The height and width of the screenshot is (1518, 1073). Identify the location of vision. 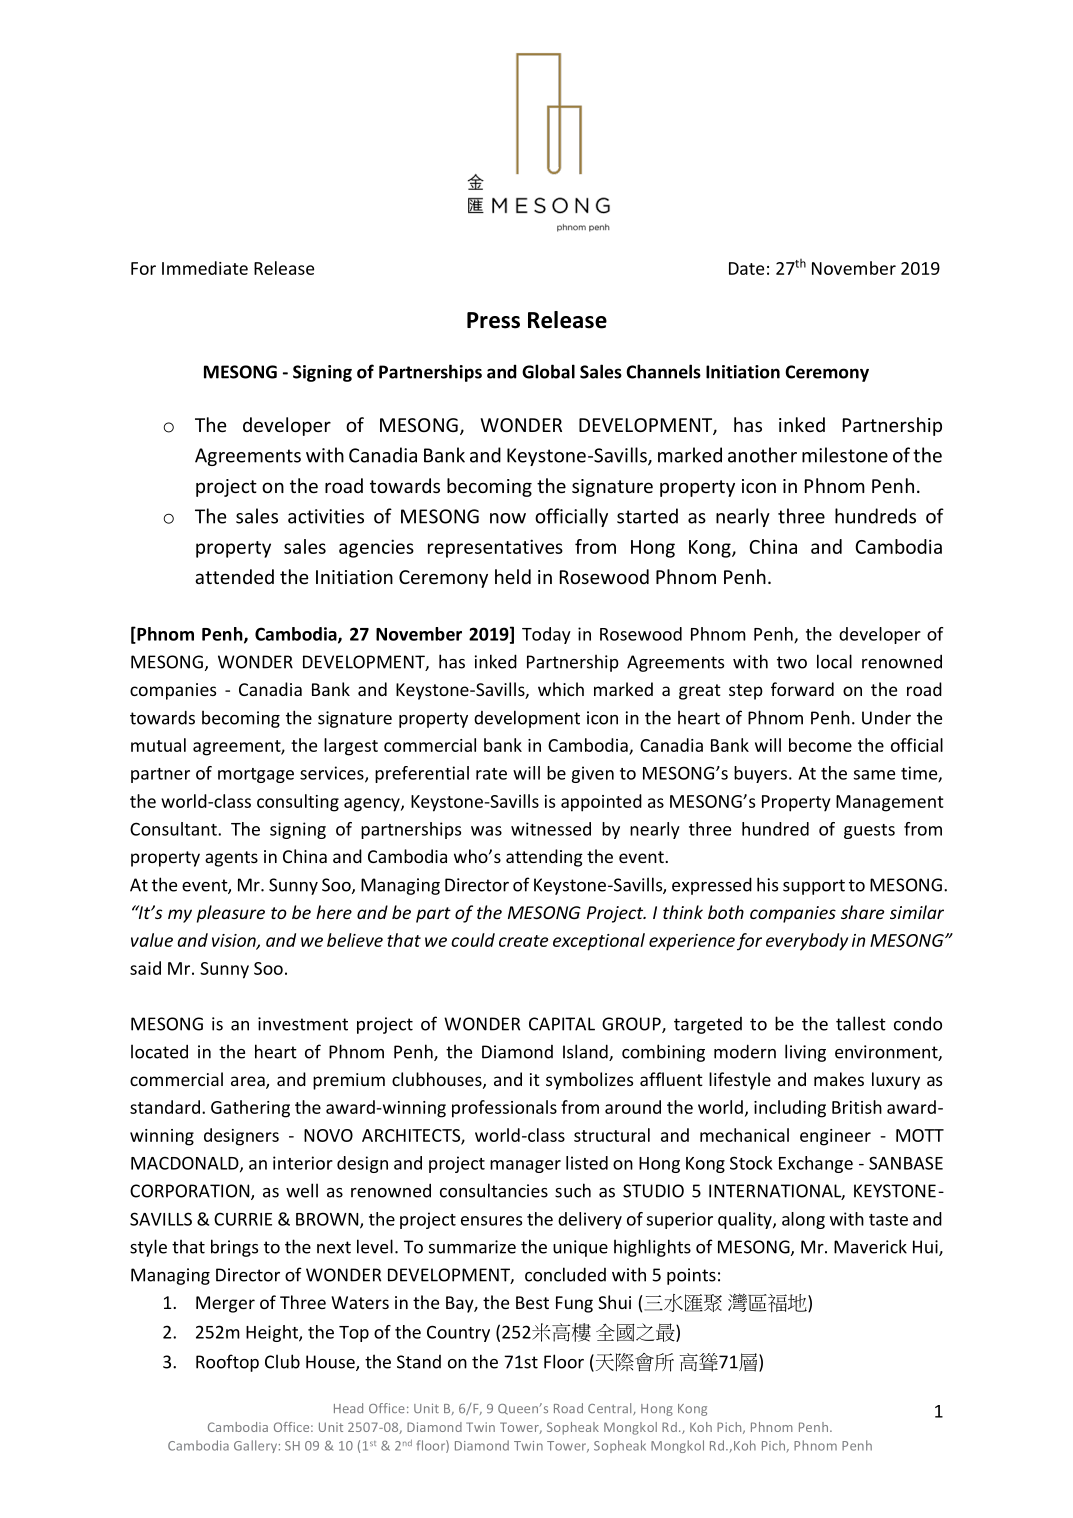
(235, 941).
